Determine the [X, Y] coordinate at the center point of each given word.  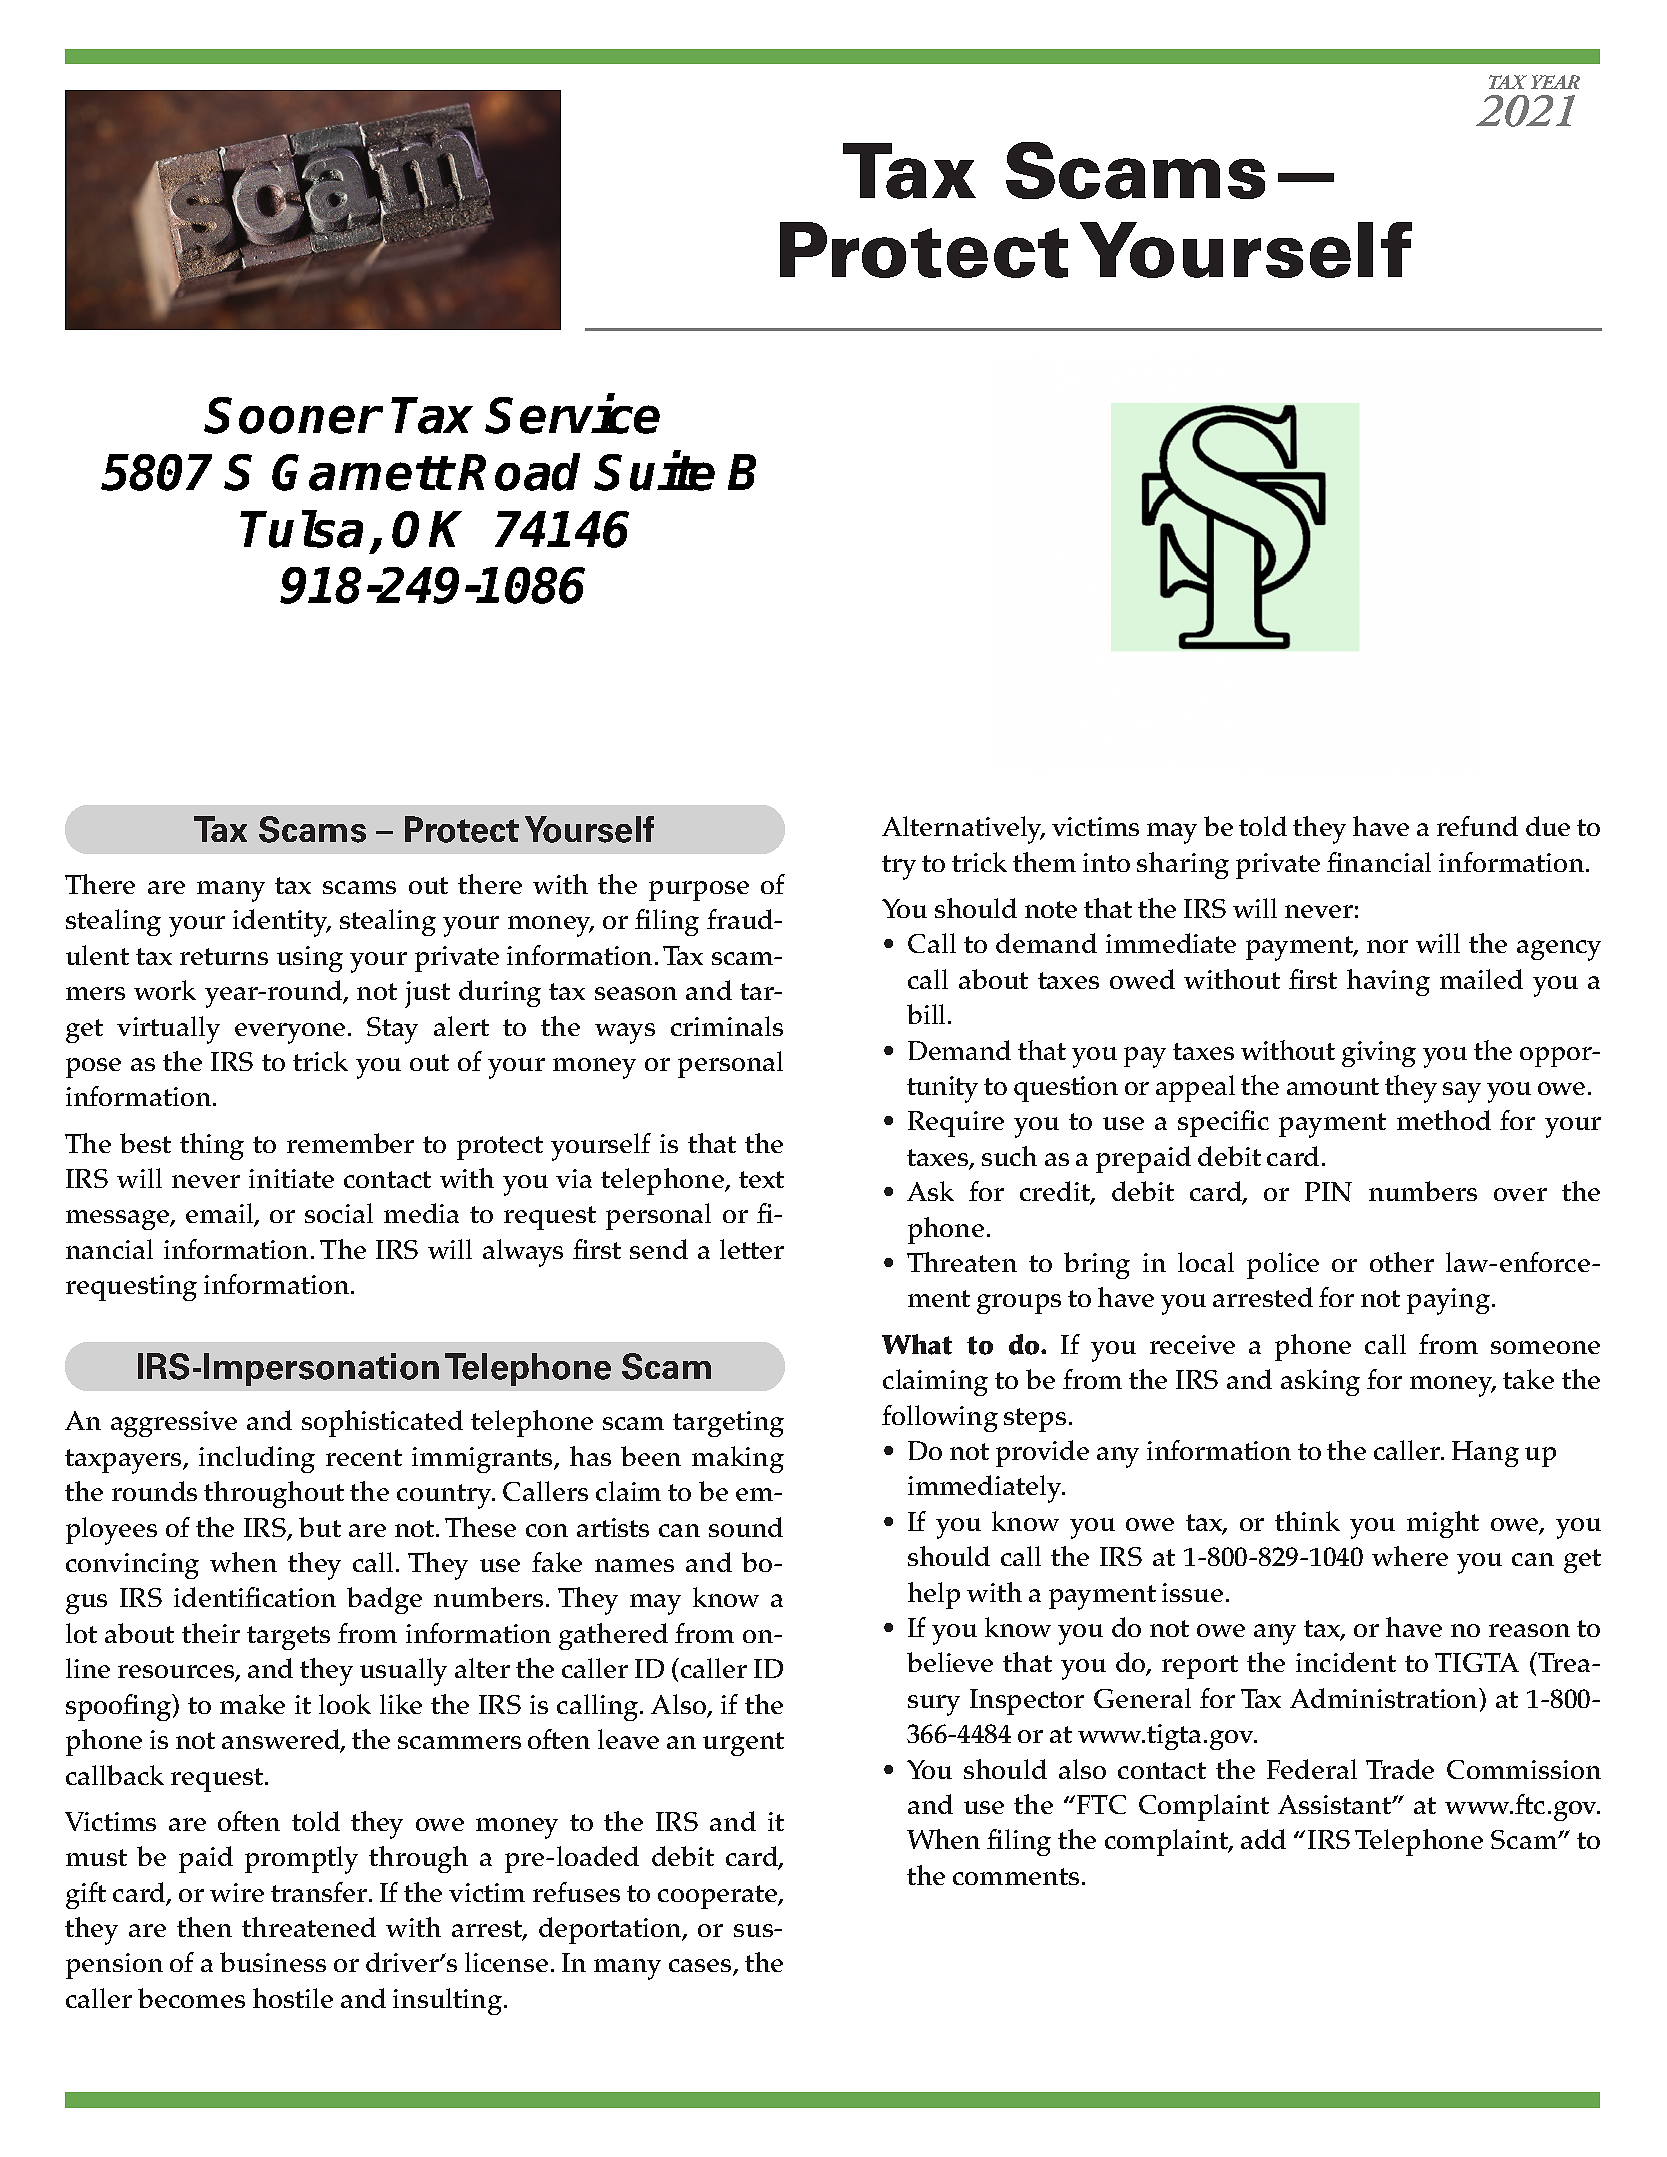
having [1388, 982]
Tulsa [302, 529]
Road [519, 472]
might [1443, 1524]
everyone [290, 1033]
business [273, 1962]
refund [1477, 826]
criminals [727, 1026]
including [257, 1459]
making [738, 1459]
